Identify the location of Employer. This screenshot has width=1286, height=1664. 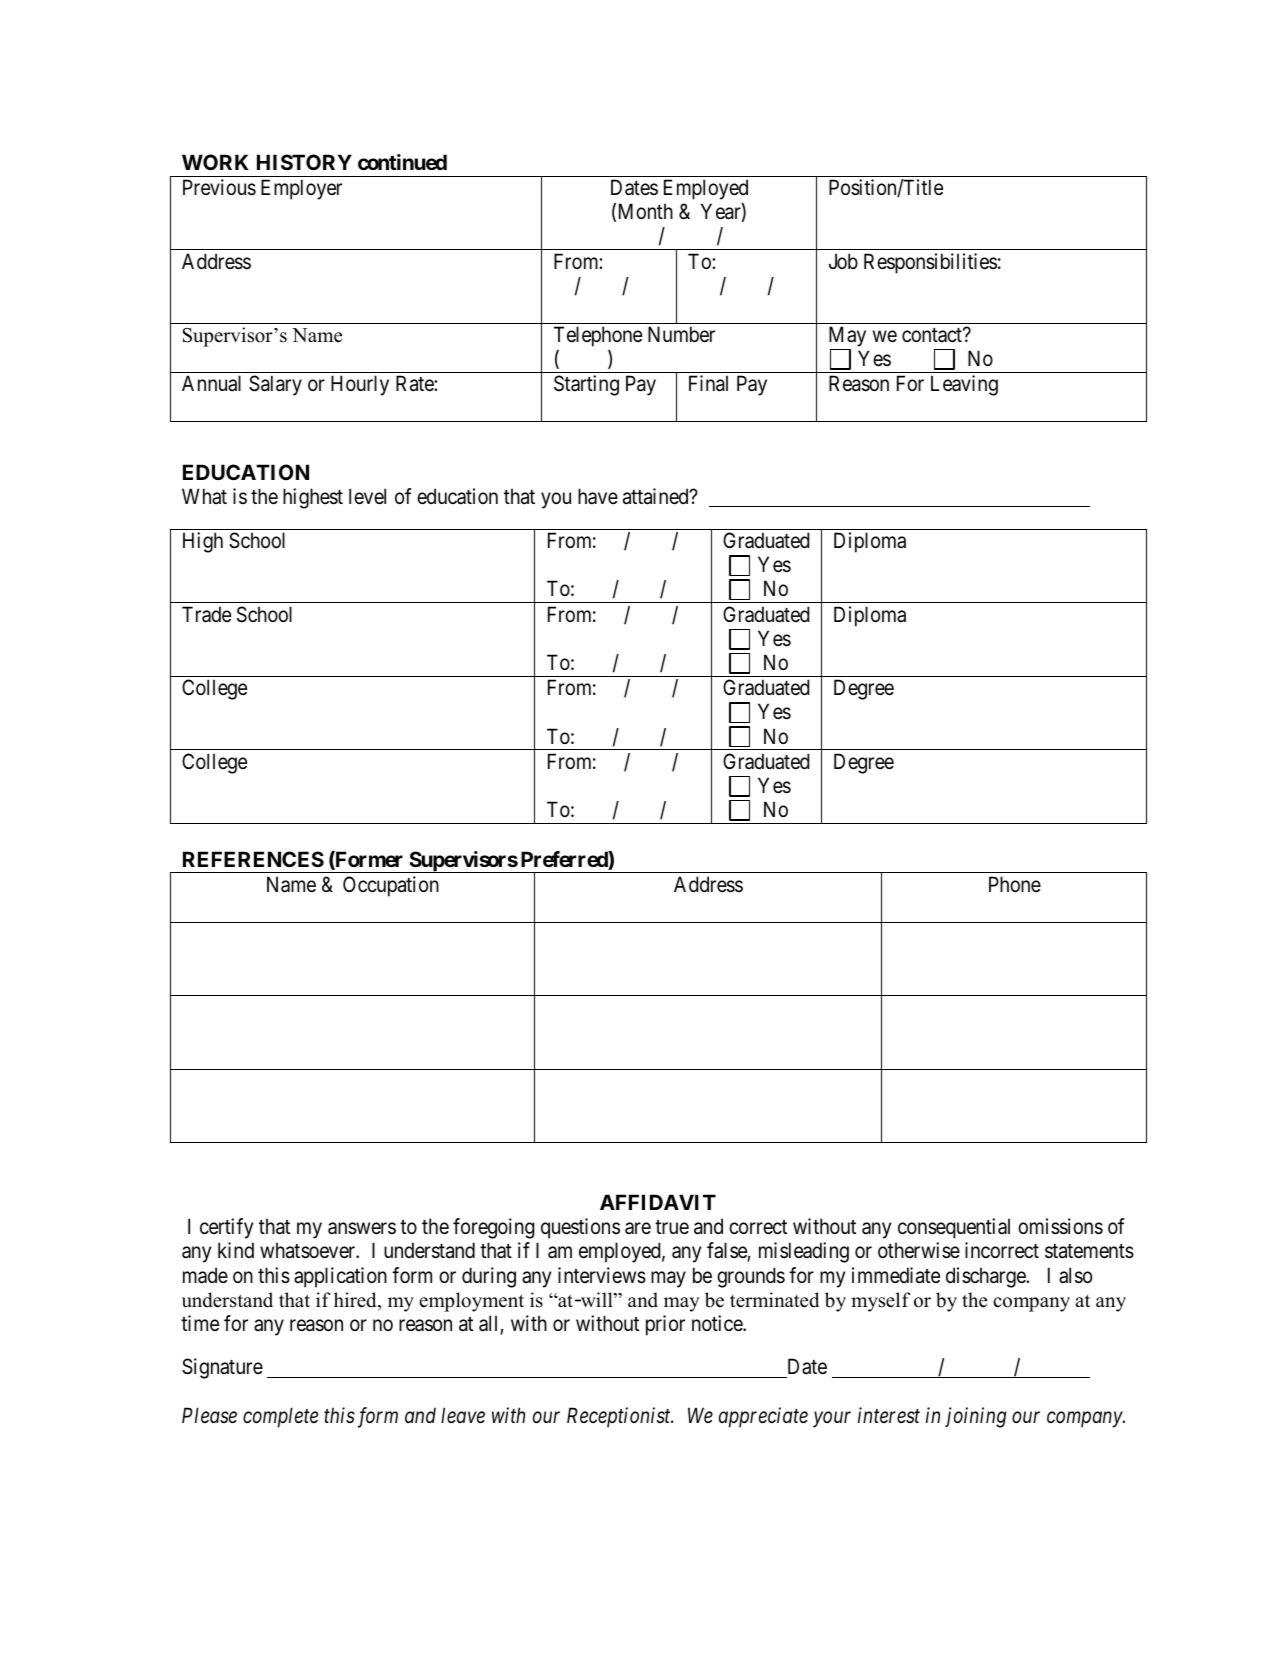
(301, 189).
